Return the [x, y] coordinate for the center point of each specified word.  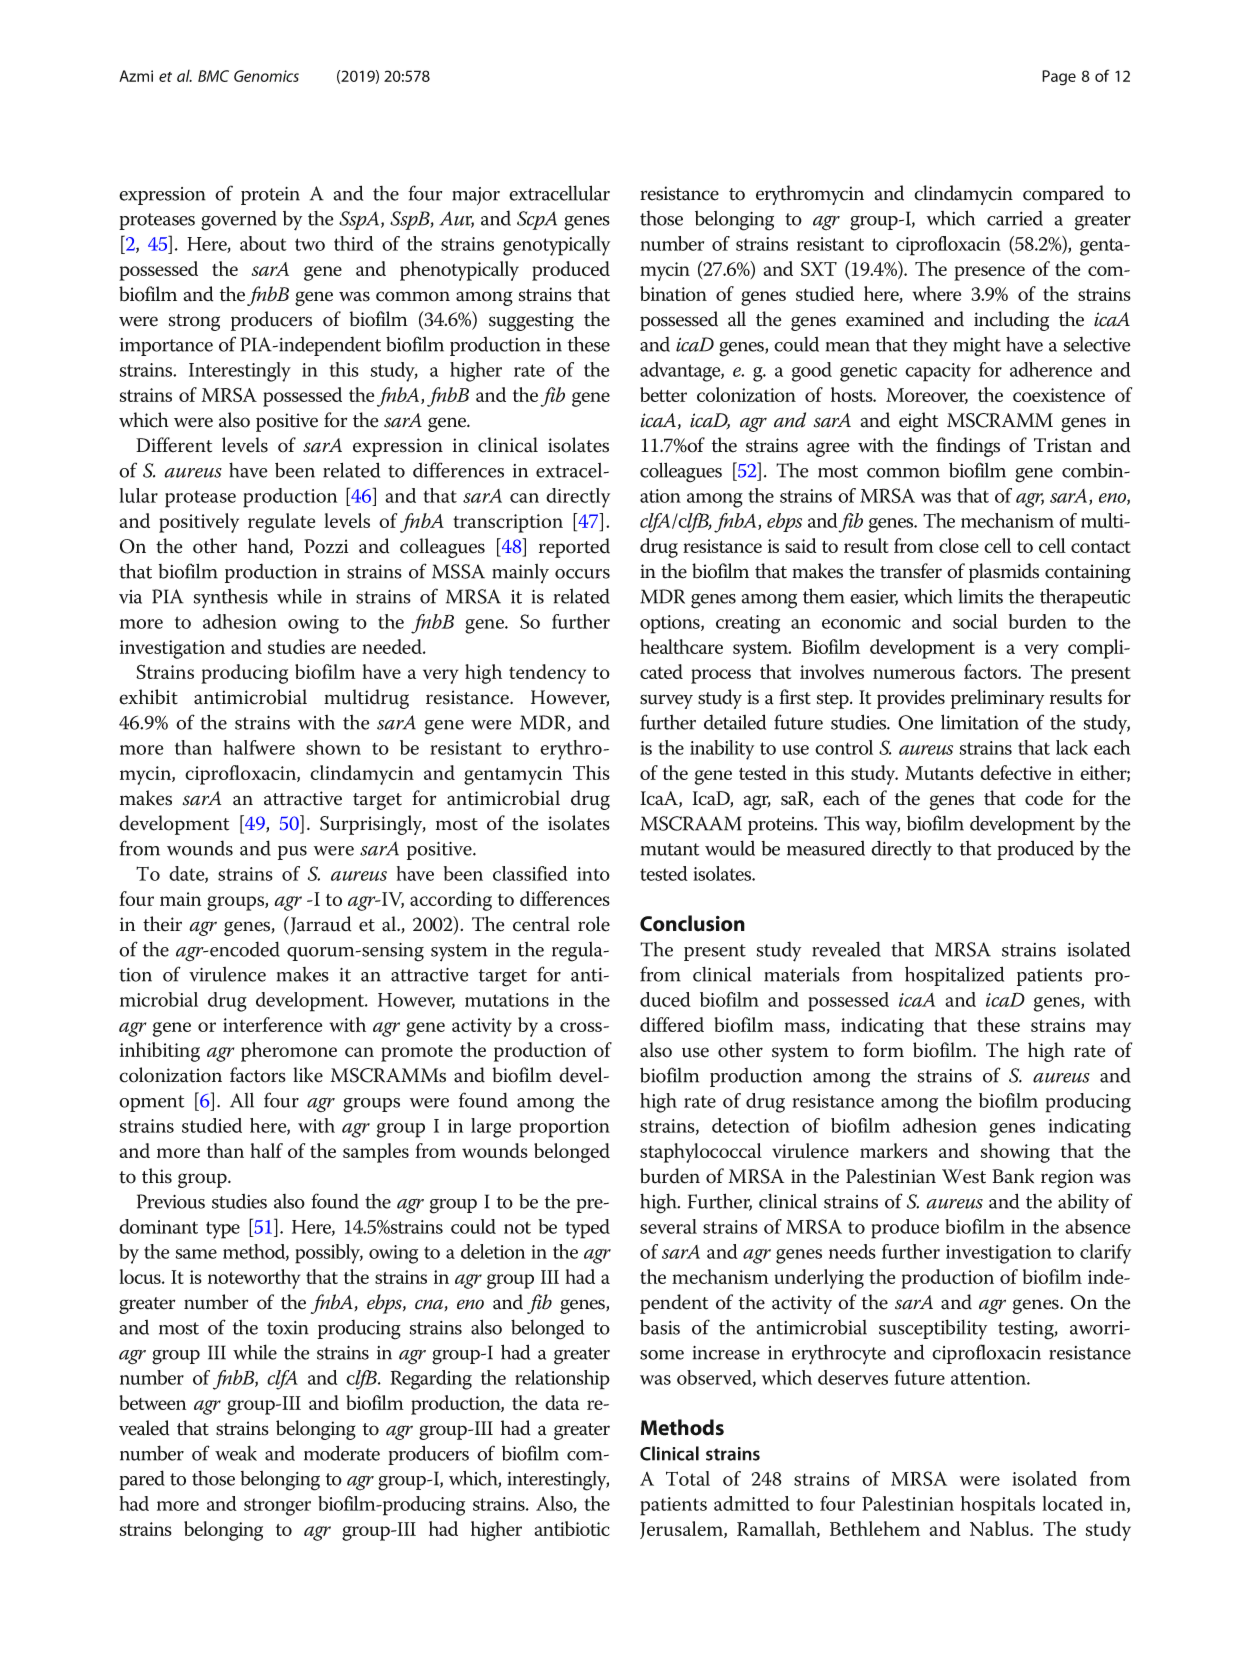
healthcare [681, 646]
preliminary [997, 699]
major [476, 196]
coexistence [1059, 395]
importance [166, 347]
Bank [1013, 1176]
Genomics [266, 76]
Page [1059, 78]
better [663, 394]
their [162, 924]
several [668, 1226]
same [196, 1254]
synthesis [231, 599]
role [594, 924]
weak [236, 1453]
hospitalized [954, 976]
